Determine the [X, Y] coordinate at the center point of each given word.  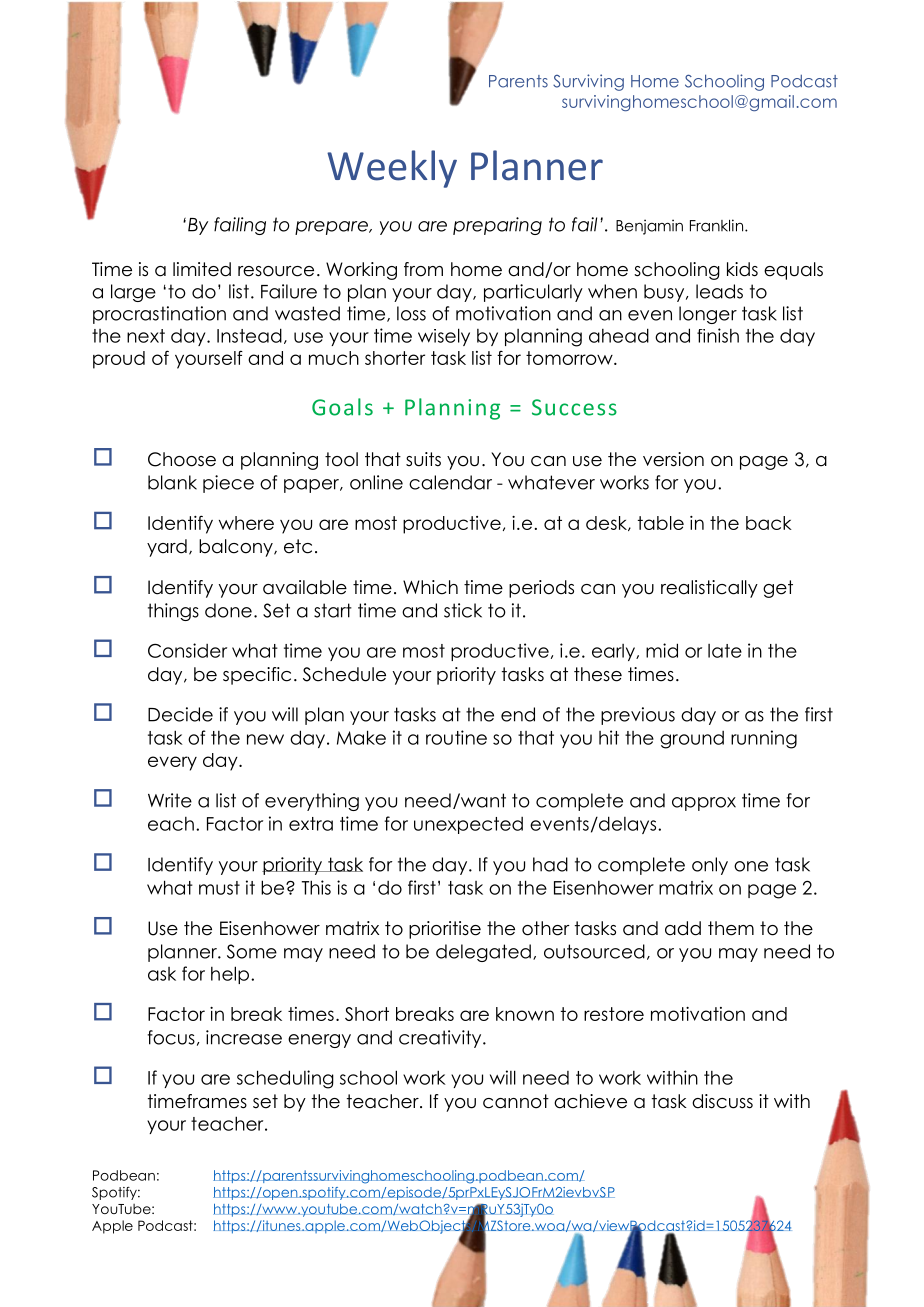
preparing [497, 226]
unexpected [468, 825]
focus [171, 1037]
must [219, 888]
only [710, 866]
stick [463, 610]
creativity [441, 1039]
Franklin [718, 225]
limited [202, 269]
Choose [182, 459]
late [725, 651]
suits [423, 459]
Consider [187, 650]
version [673, 459]
